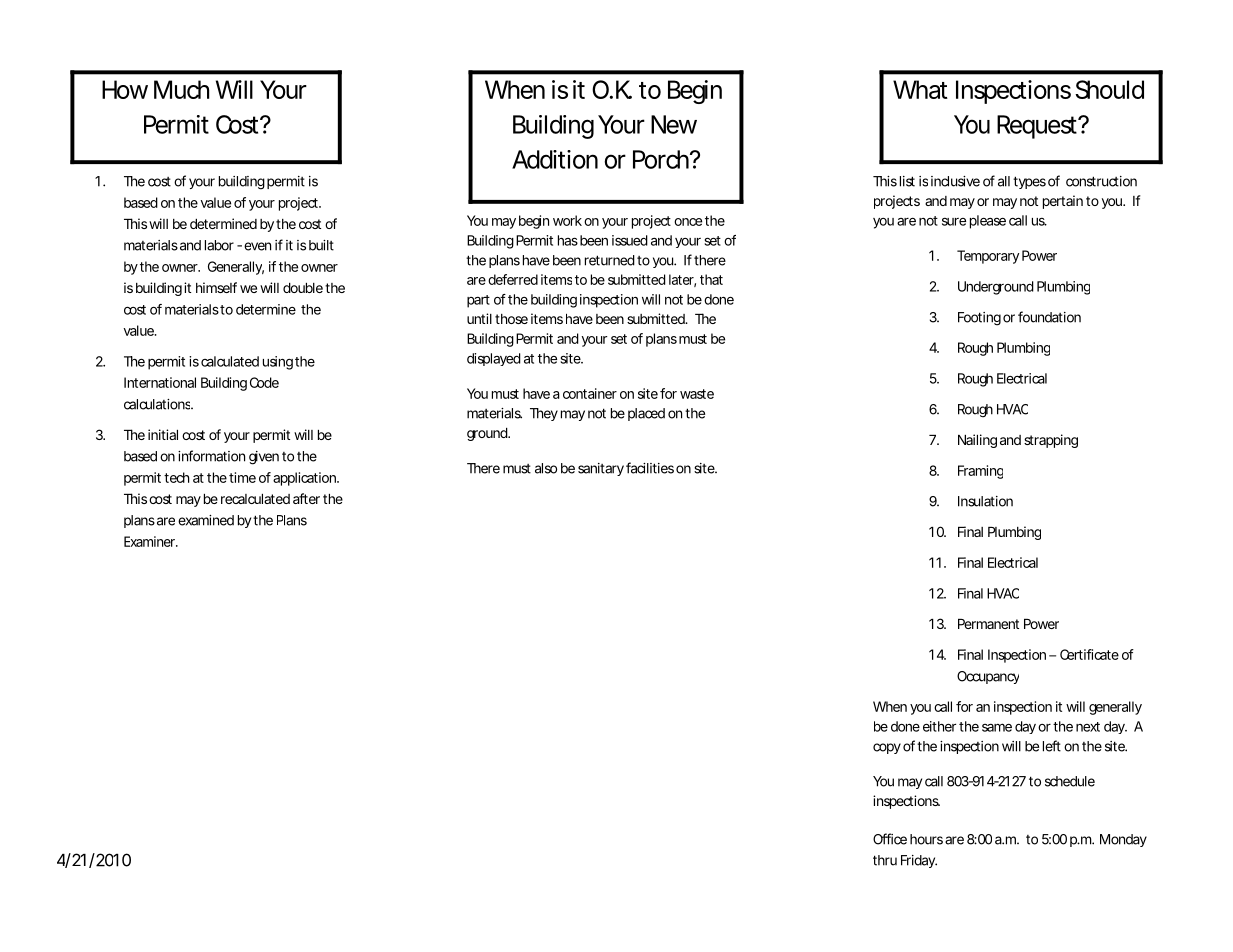 The height and width of the screenshot is (952, 1233). I want to click on sanitary, so click(601, 469).
